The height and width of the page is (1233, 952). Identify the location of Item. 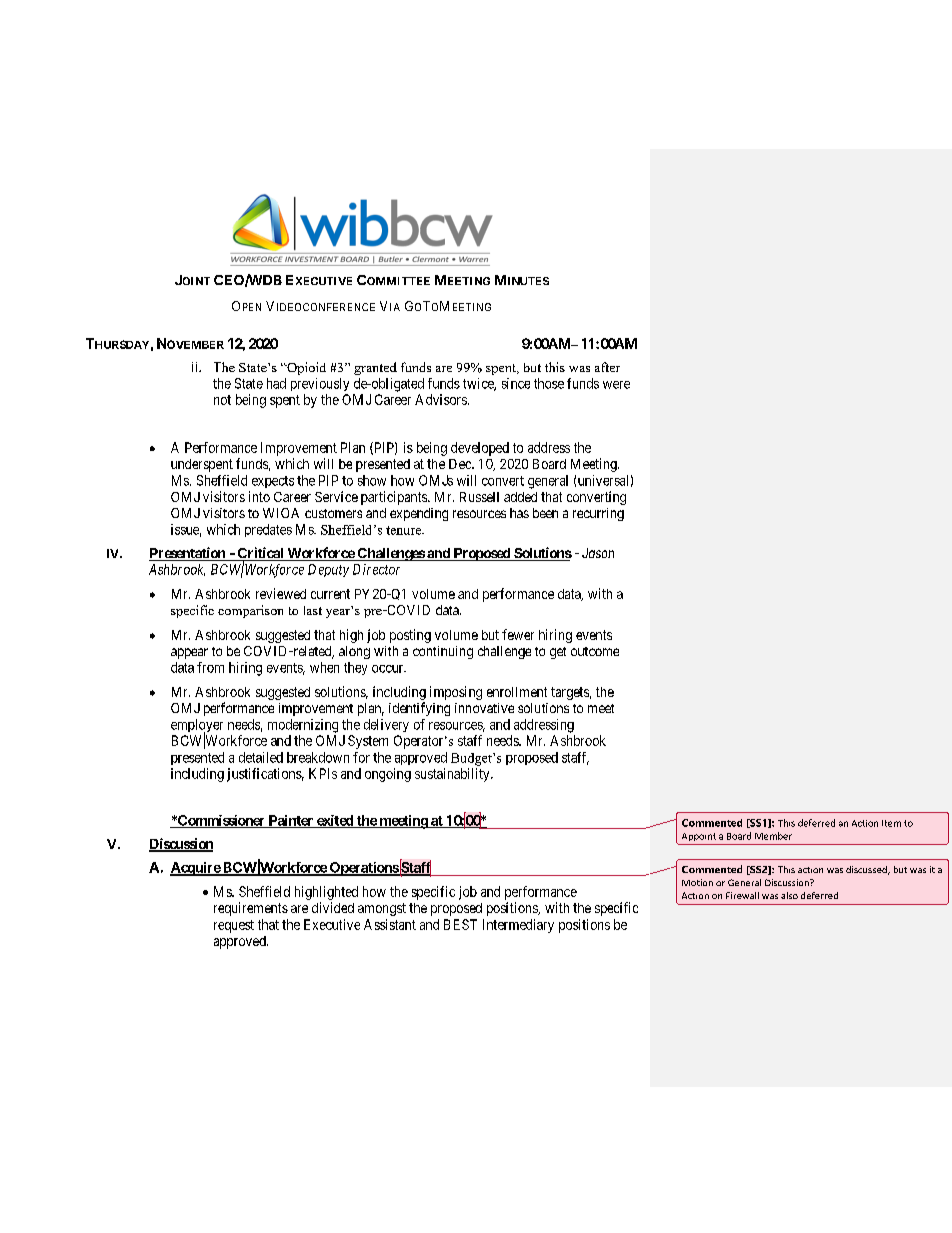
(891, 823).
